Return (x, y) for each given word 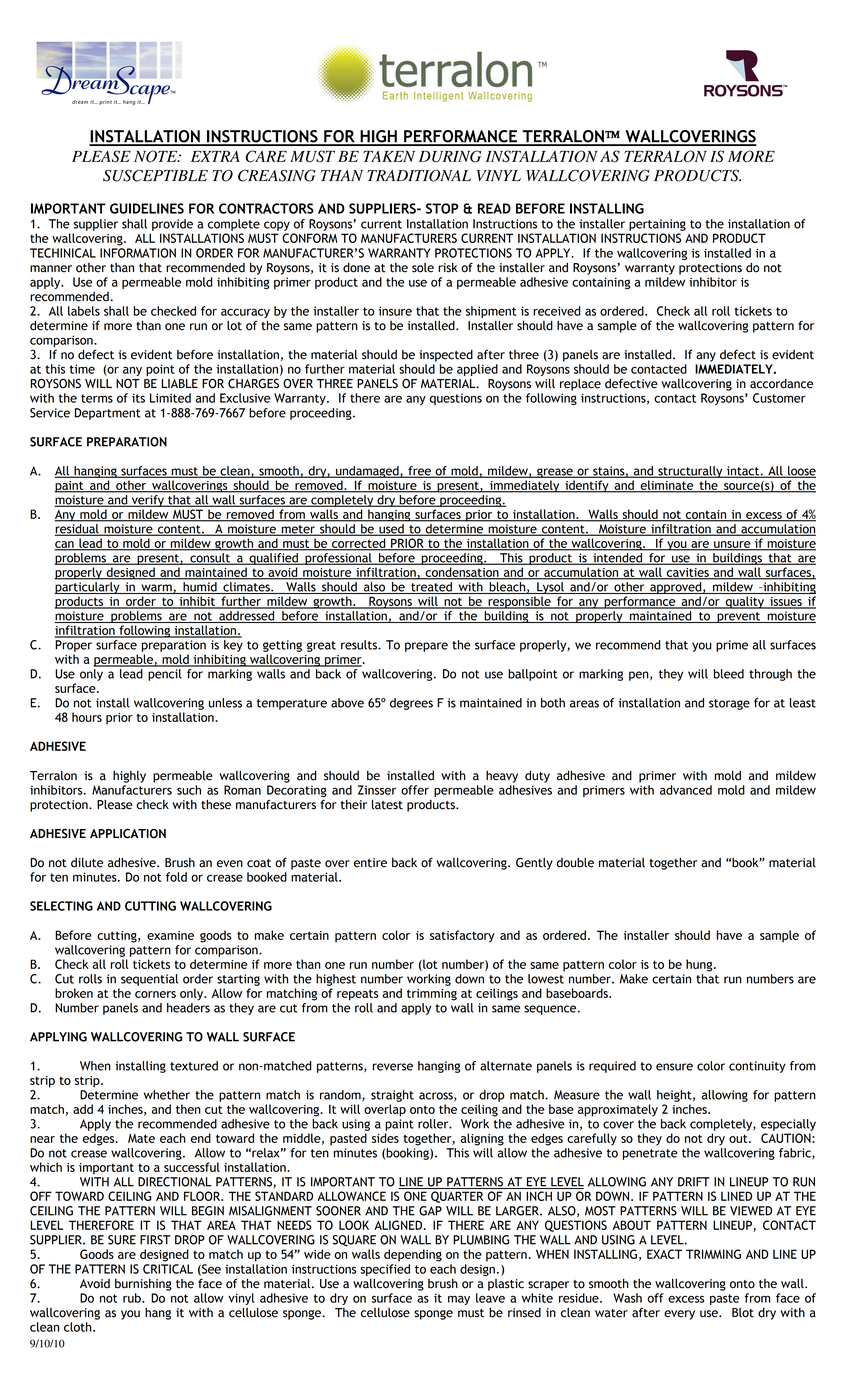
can (65, 545)
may (459, 1300)
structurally (690, 472)
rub (133, 1298)
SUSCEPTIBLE (155, 175)
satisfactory (462, 936)
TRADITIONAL (419, 175)
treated (431, 588)
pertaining (657, 225)
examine (170, 935)
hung (700, 965)
